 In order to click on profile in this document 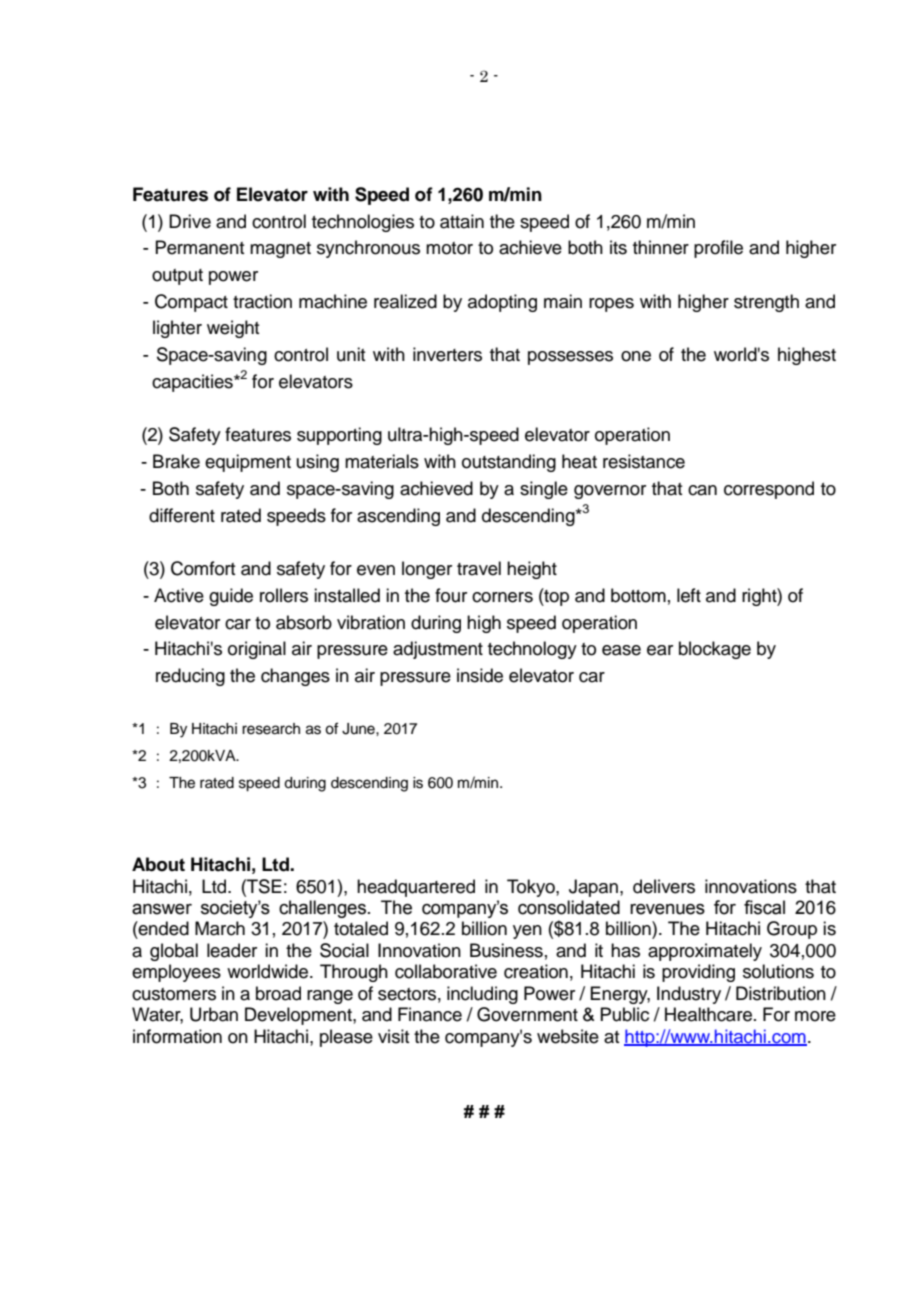, I will do `click(718, 249)`.
